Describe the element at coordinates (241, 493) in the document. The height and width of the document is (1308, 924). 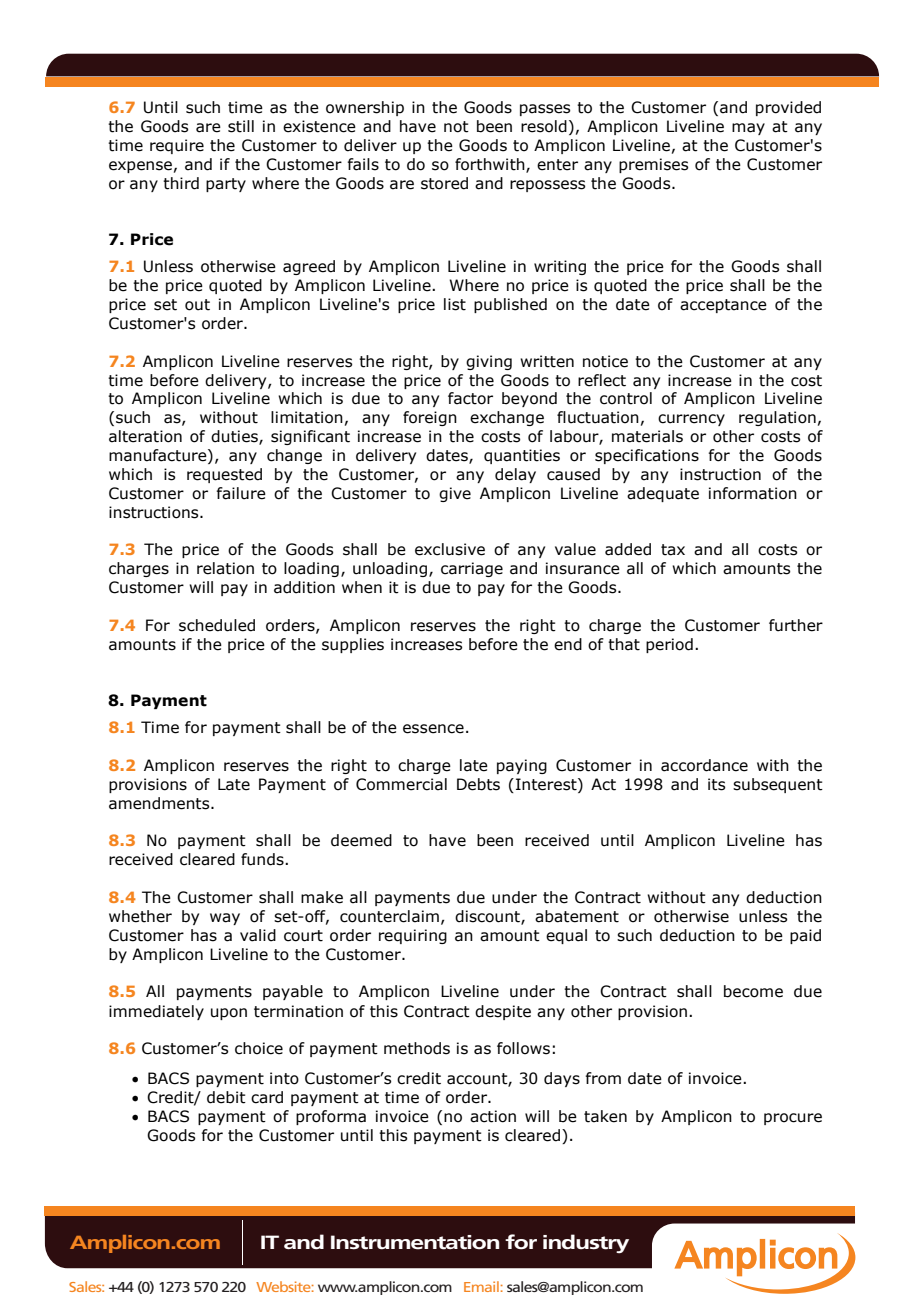
I see `failure` at that location.
